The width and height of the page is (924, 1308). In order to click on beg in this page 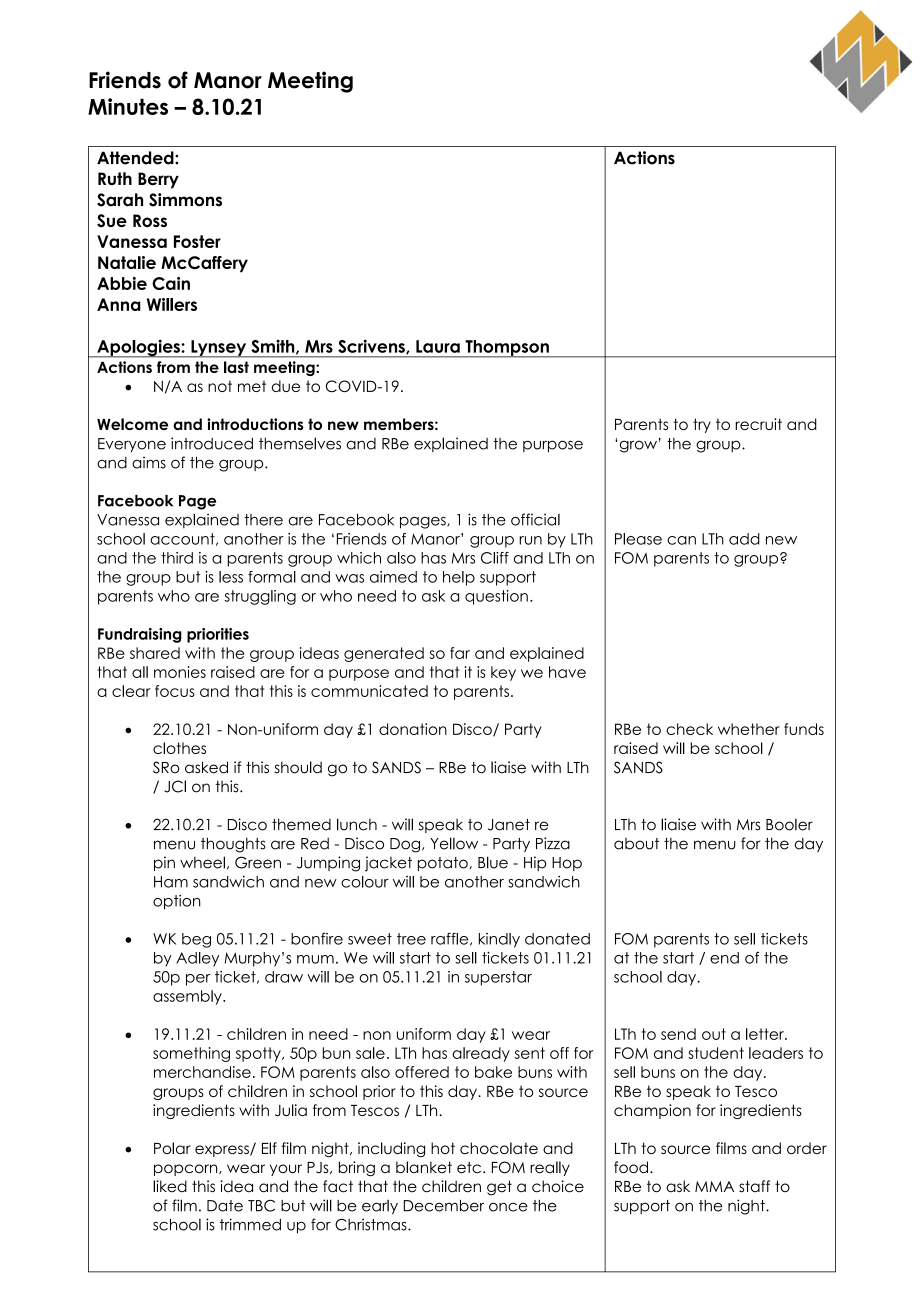, I will do `click(196, 940)`.
